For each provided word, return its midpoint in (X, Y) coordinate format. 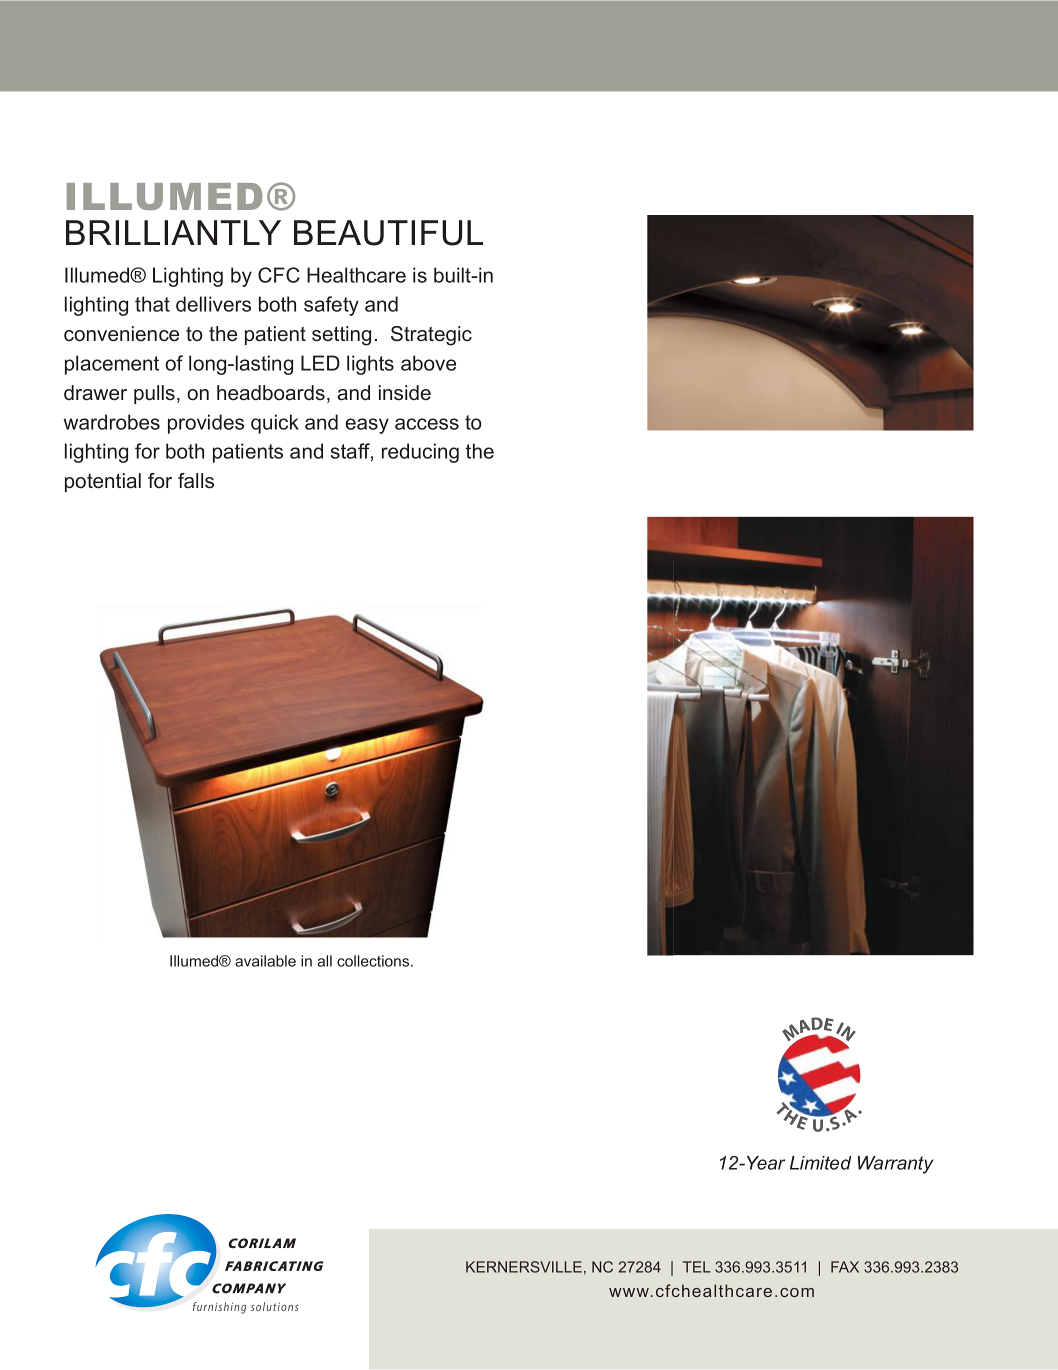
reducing (420, 453)
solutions (274, 1306)
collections (374, 961)
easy (367, 426)
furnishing (219, 1308)
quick (275, 424)
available (265, 961)
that (152, 304)
